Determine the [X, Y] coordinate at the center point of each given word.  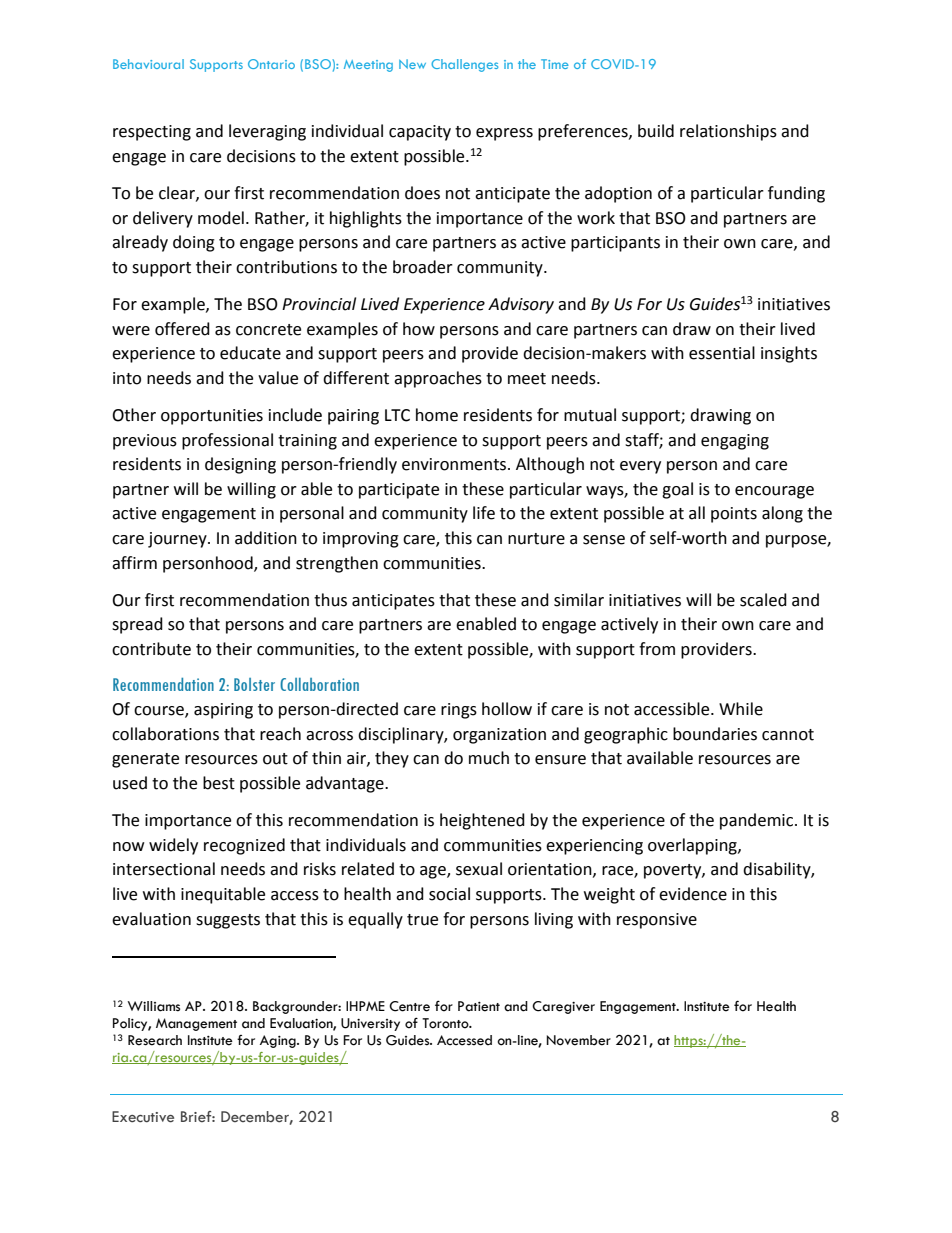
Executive [143, 1117]
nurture [536, 539]
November [579, 1040]
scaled [763, 600]
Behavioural [148, 64]
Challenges [464, 65]
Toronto [446, 1023]
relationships [728, 132]
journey [178, 540]
